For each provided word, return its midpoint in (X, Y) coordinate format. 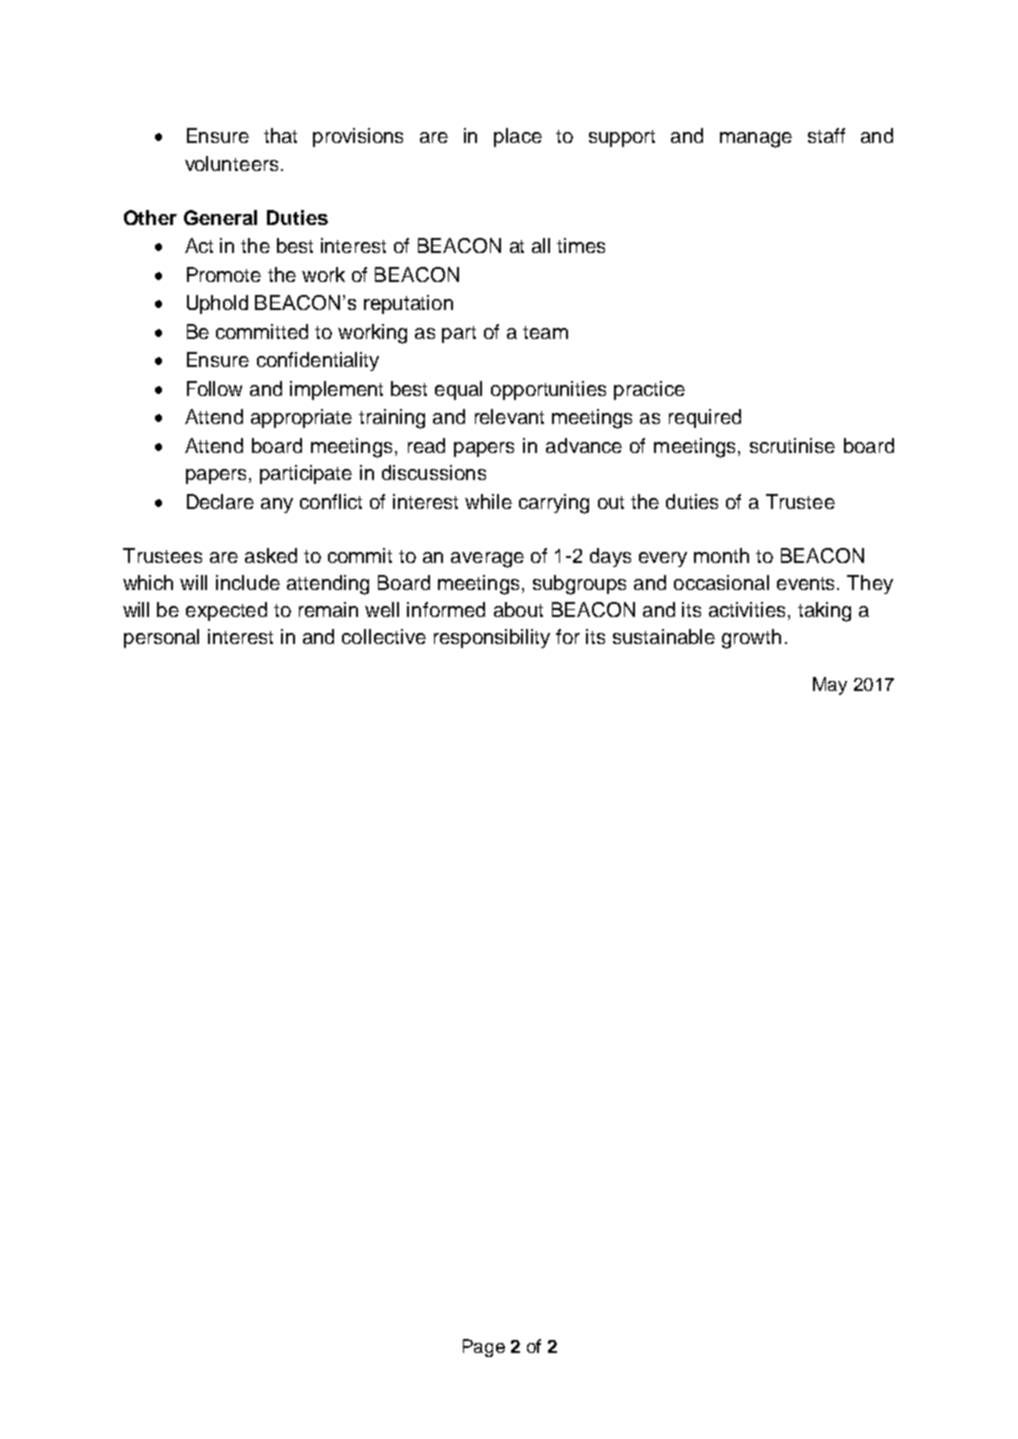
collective (384, 636)
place (518, 137)
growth (751, 639)
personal (161, 638)
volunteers (231, 163)
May (830, 686)
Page (484, 1348)
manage (756, 140)
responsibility (492, 638)
